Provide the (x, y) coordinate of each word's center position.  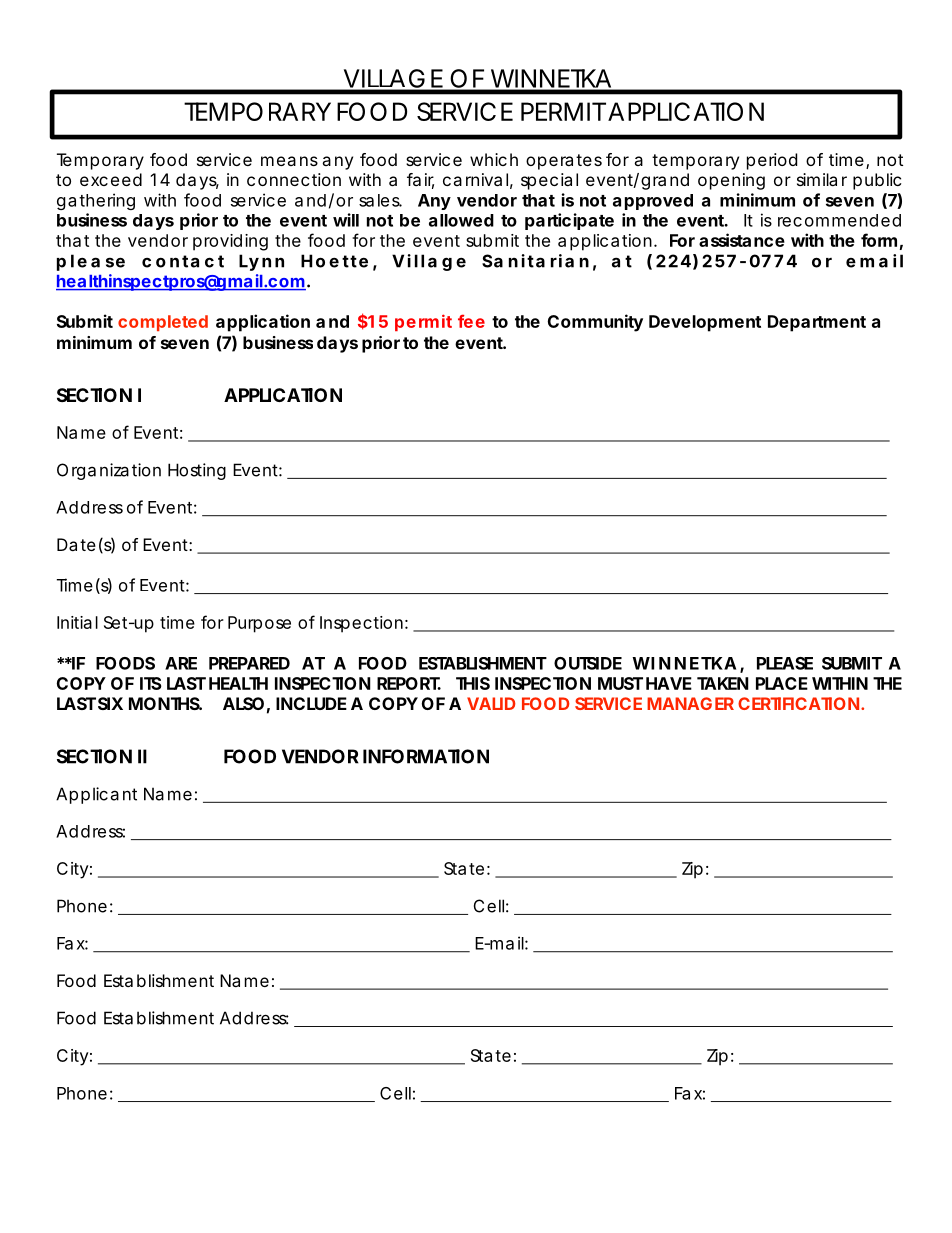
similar (822, 179)
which (494, 159)
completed (163, 323)
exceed (111, 179)
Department (817, 323)
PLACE (782, 683)
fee (471, 321)
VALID (491, 703)
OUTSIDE (588, 663)
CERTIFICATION (798, 703)
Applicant (96, 795)
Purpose (259, 624)
